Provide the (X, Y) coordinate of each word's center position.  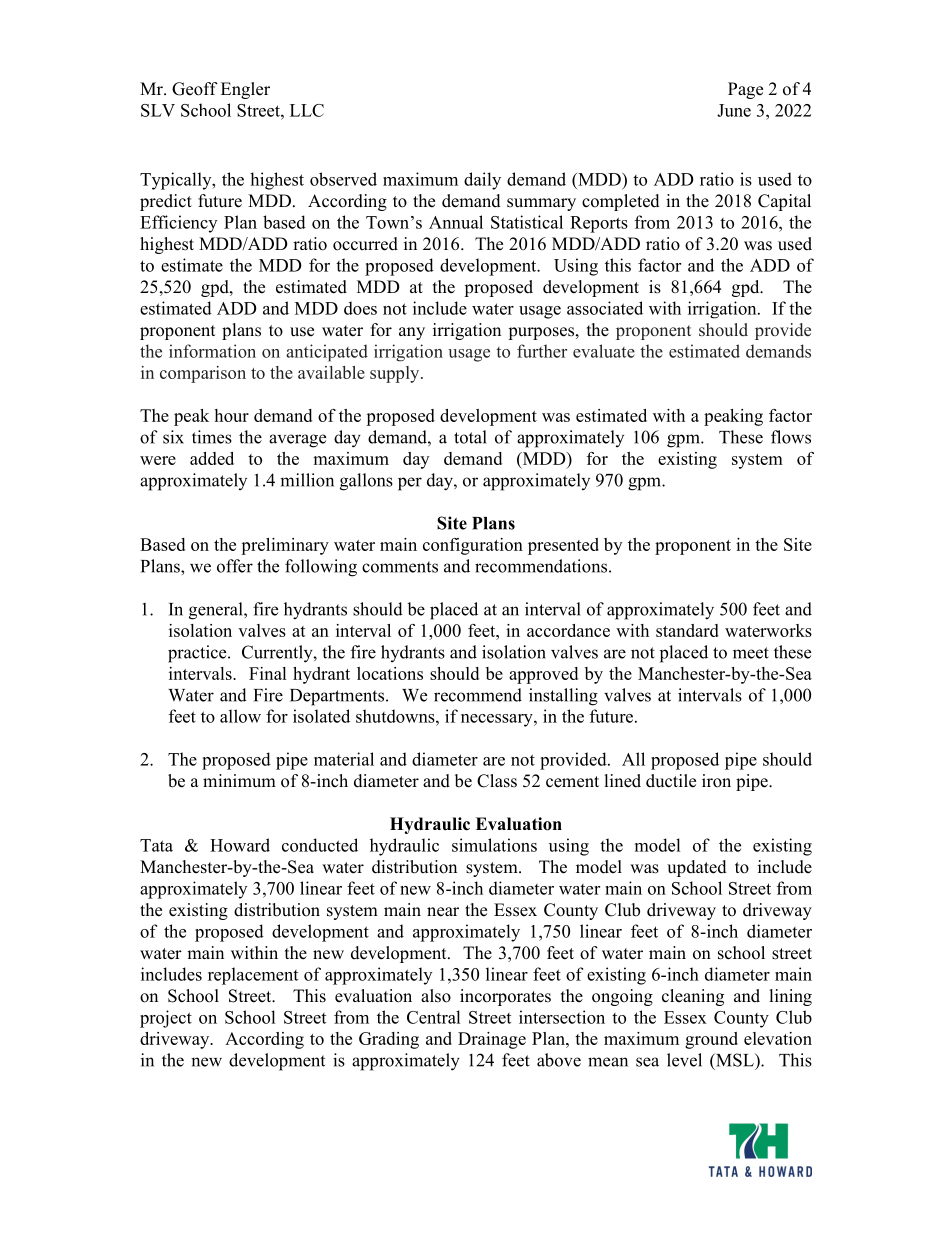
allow (240, 716)
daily (482, 181)
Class (497, 781)
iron (716, 781)
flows (791, 437)
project (166, 1019)
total (470, 437)
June (734, 110)
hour (231, 415)
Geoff (195, 89)
